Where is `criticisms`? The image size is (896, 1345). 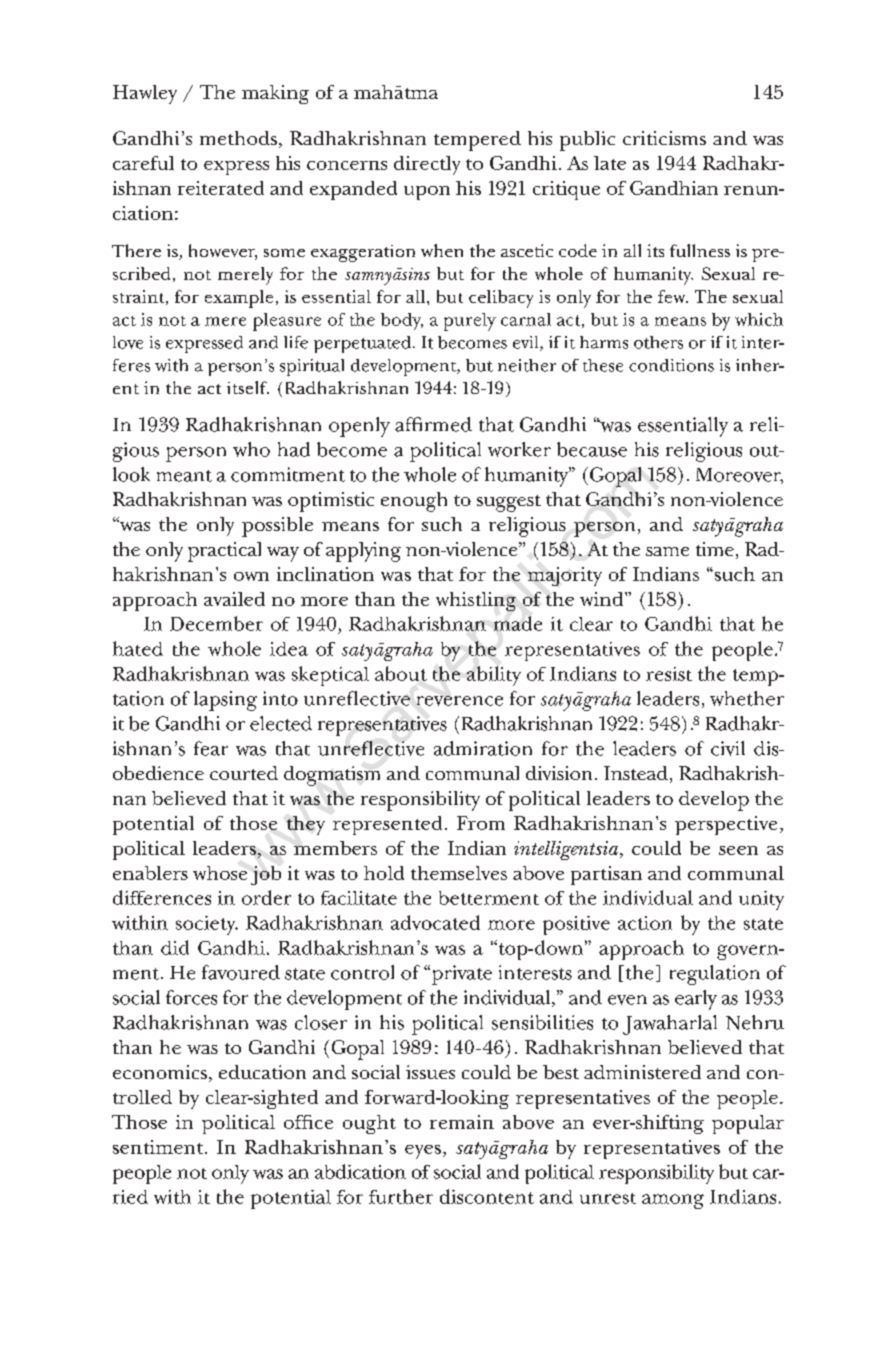
criticisms is located at coordinates (664, 138).
